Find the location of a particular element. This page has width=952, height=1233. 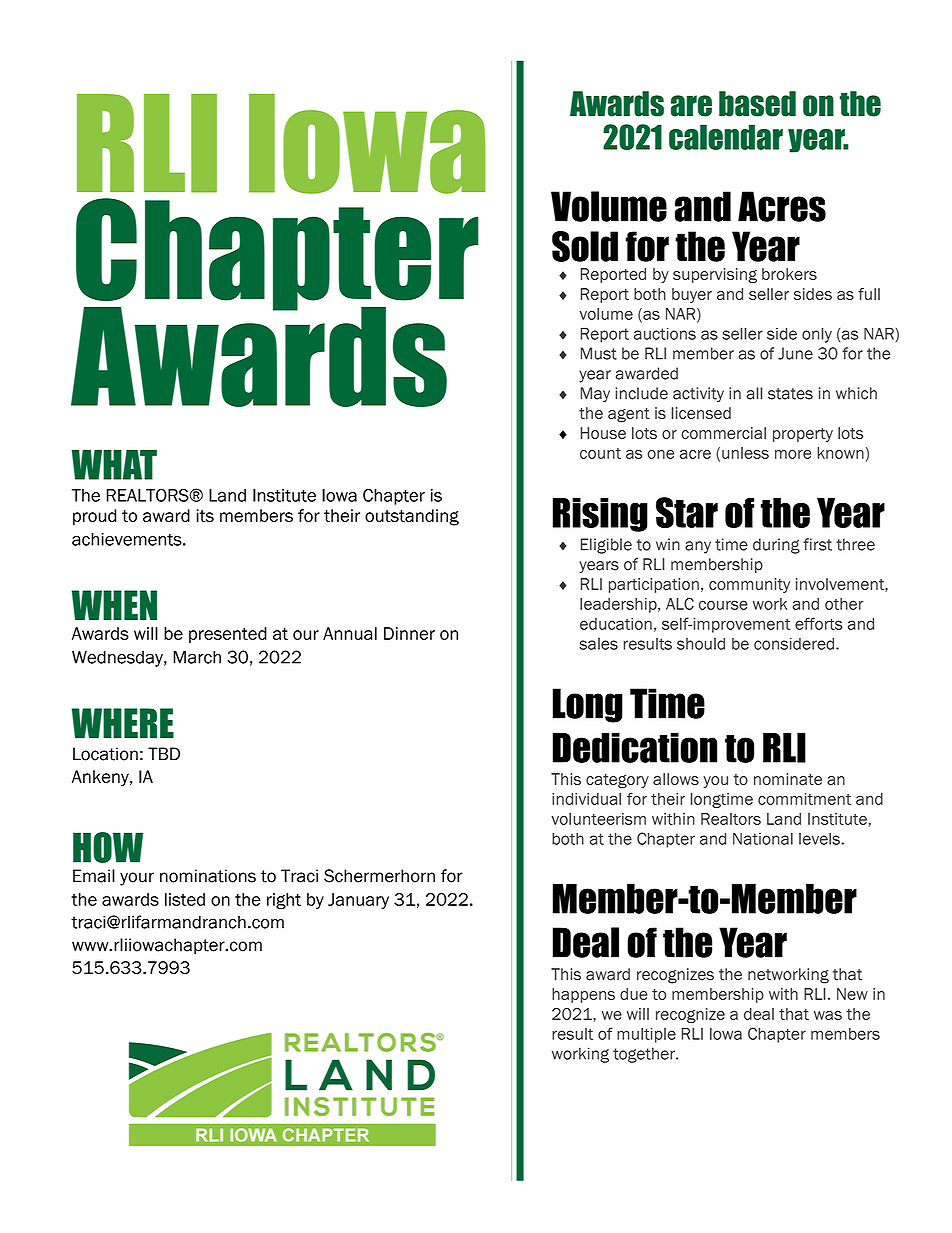

House is located at coordinates (603, 433).
